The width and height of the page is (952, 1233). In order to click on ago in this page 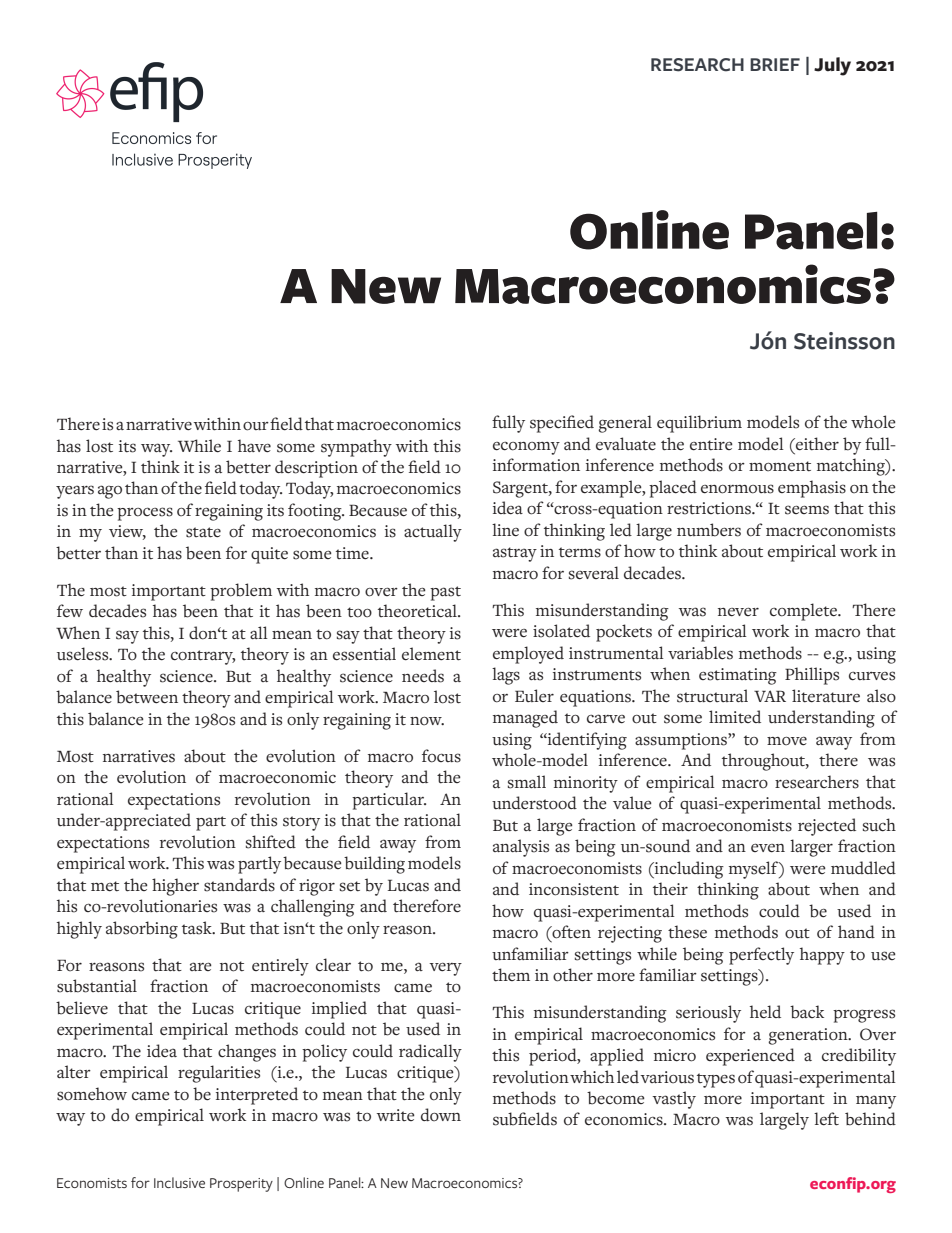, I will do `click(110, 492)`.
